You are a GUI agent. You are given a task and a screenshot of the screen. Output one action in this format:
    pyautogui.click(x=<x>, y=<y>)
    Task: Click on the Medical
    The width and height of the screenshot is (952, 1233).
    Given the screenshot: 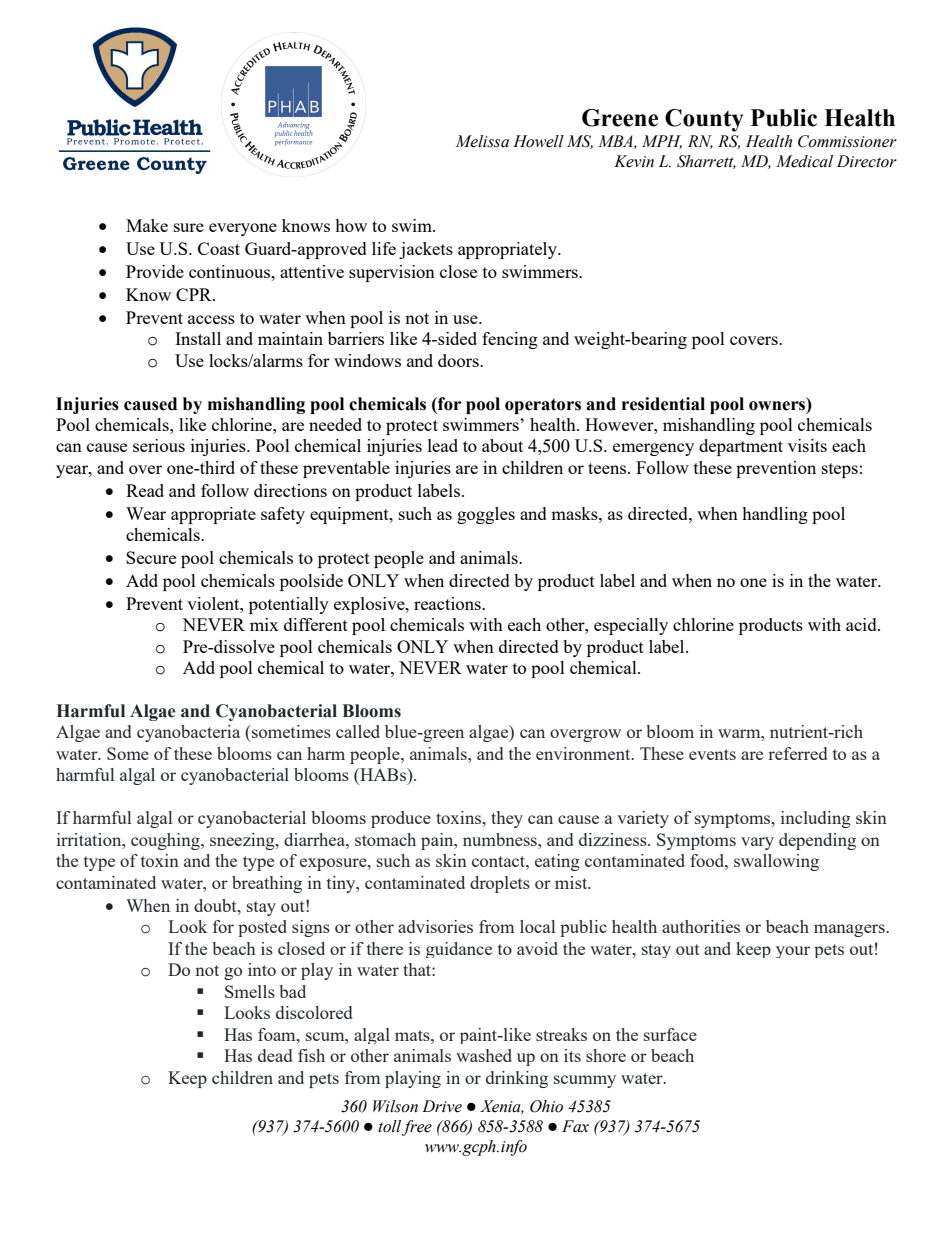 What is the action you would take?
    pyautogui.click(x=804, y=161)
